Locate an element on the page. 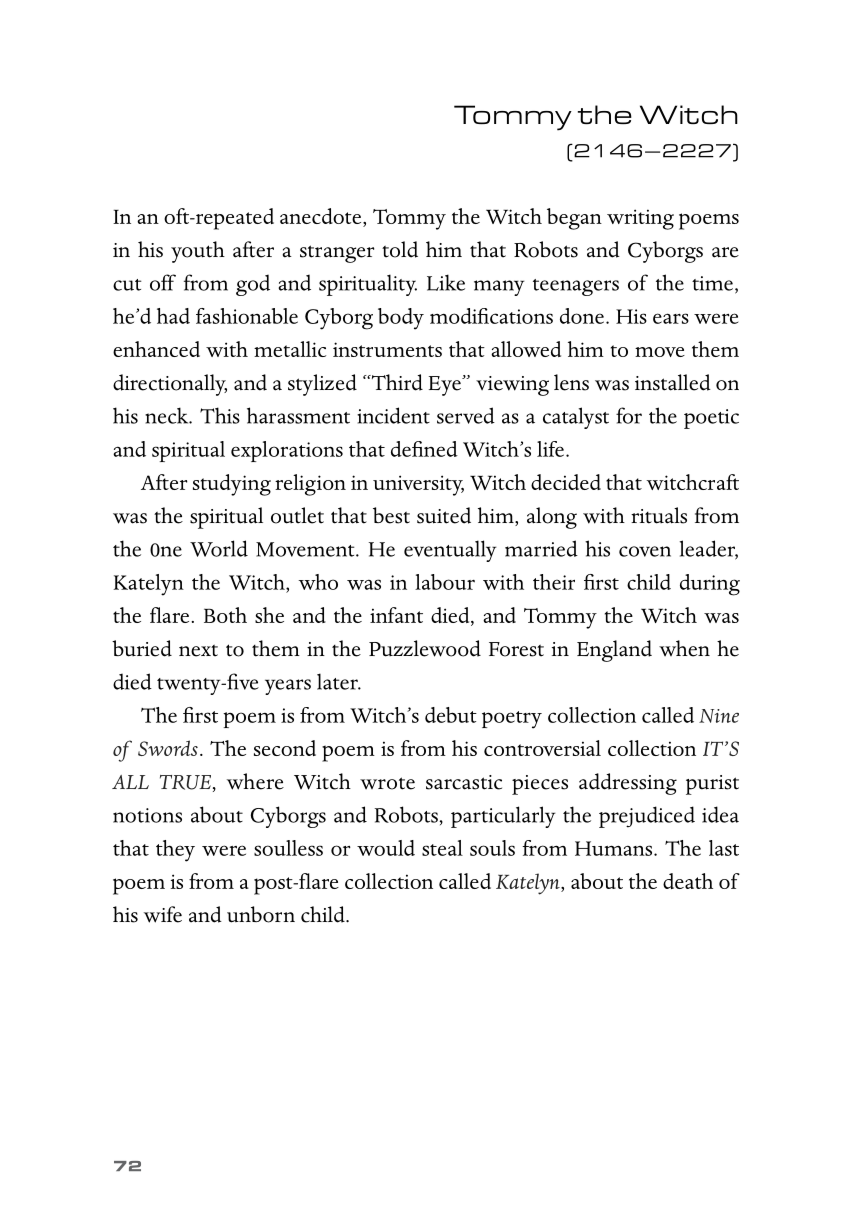  writing is located at coordinates (640, 219).
